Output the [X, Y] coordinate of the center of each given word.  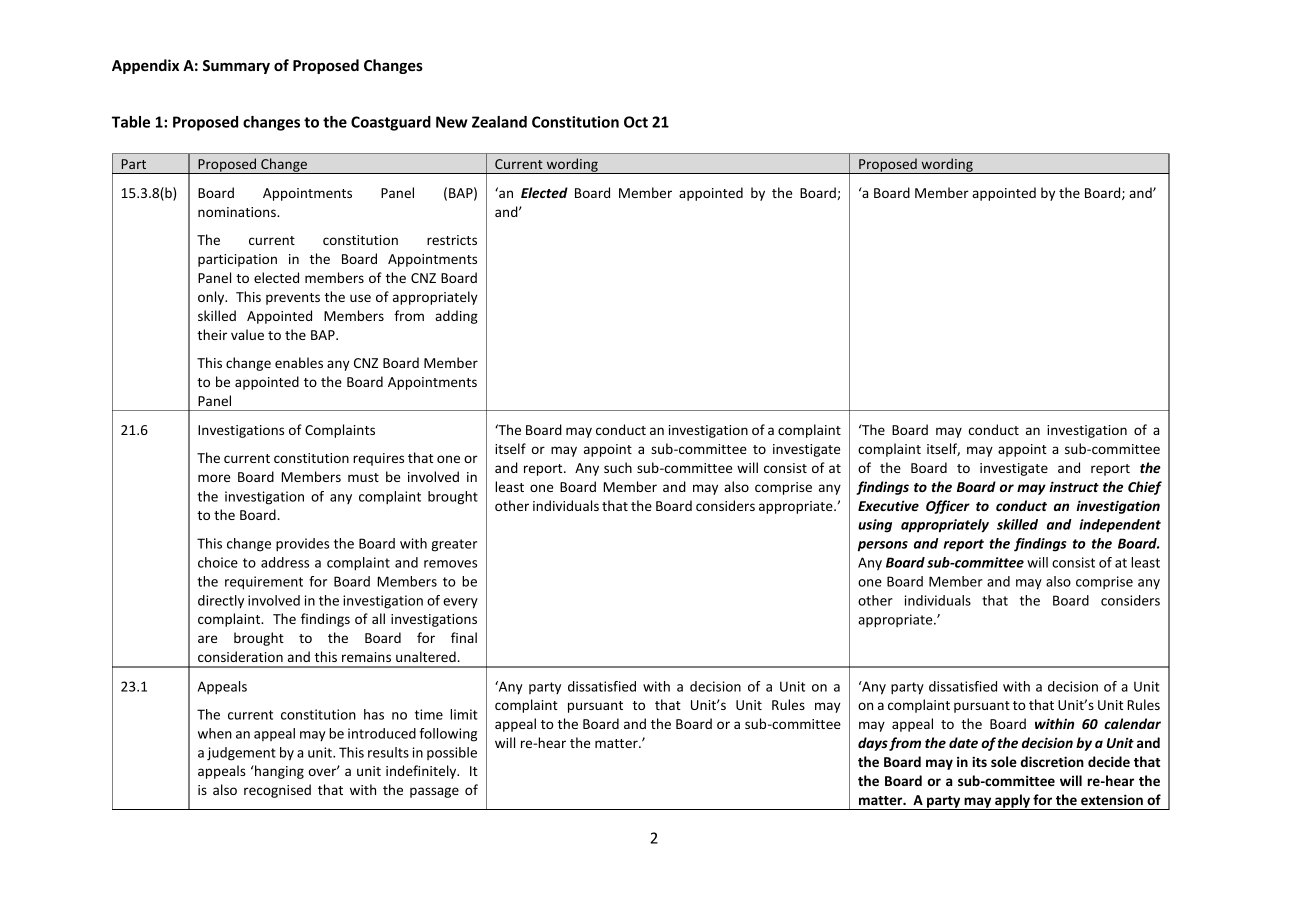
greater [454, 545]
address [285, 562]
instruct [1074, 486]
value [247, 334]
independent [1120, 526]
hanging [278, 772]
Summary [236, 67]
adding [456, 317]
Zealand [499, 122]
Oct [636, 122]
